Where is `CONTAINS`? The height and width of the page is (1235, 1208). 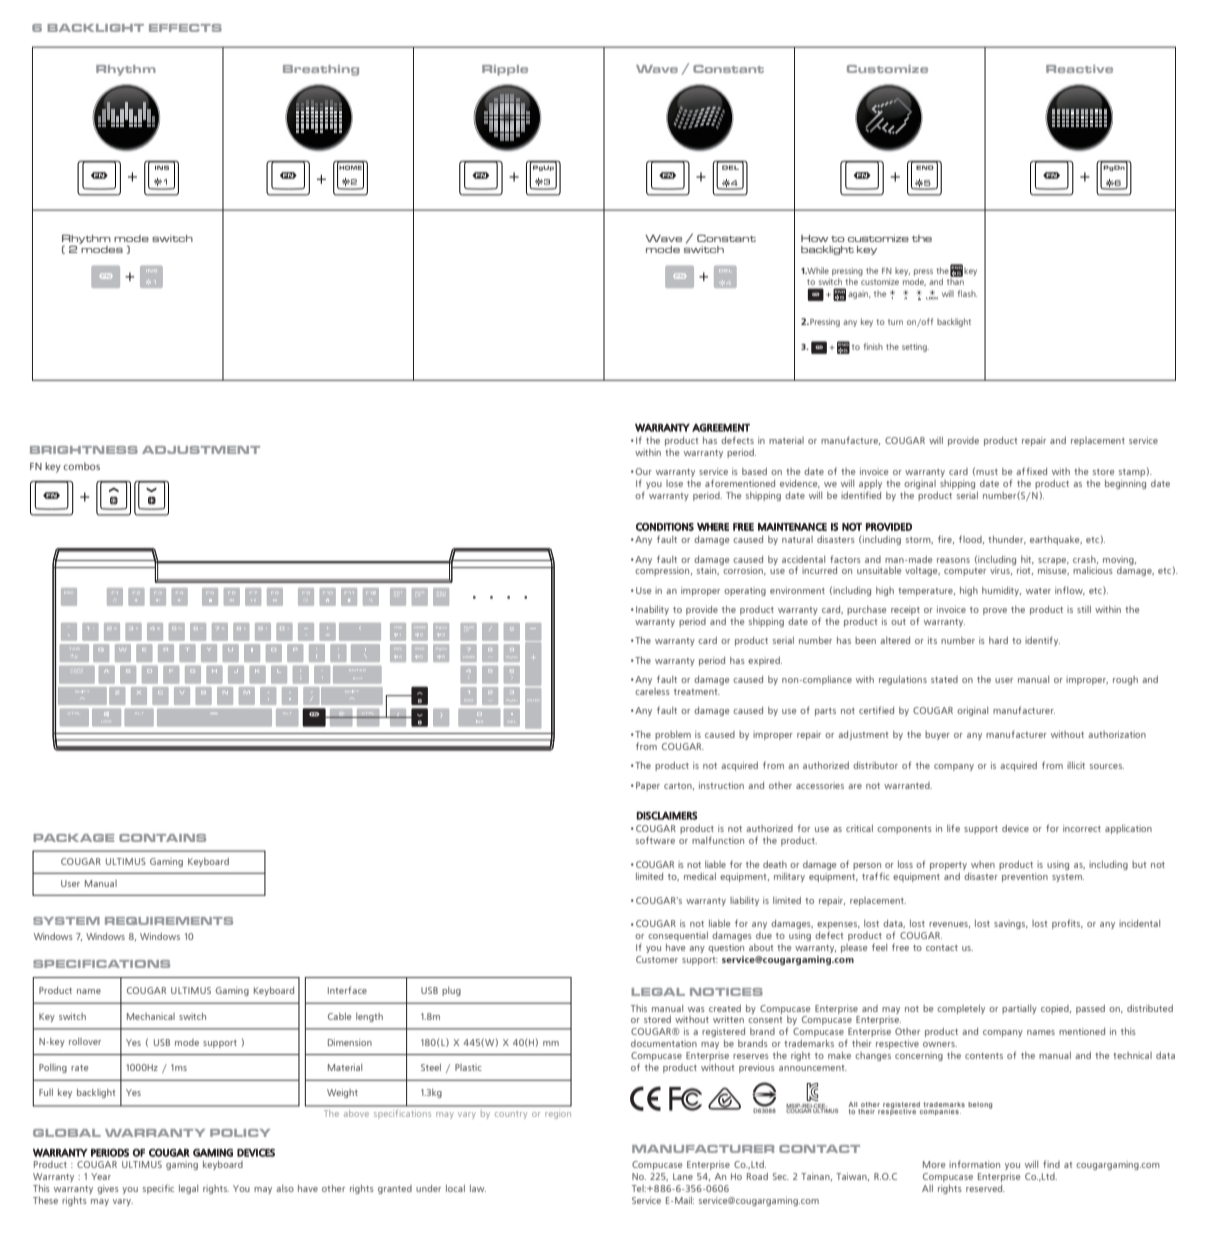
CONTAINS is located at coordinates (162, 838).
